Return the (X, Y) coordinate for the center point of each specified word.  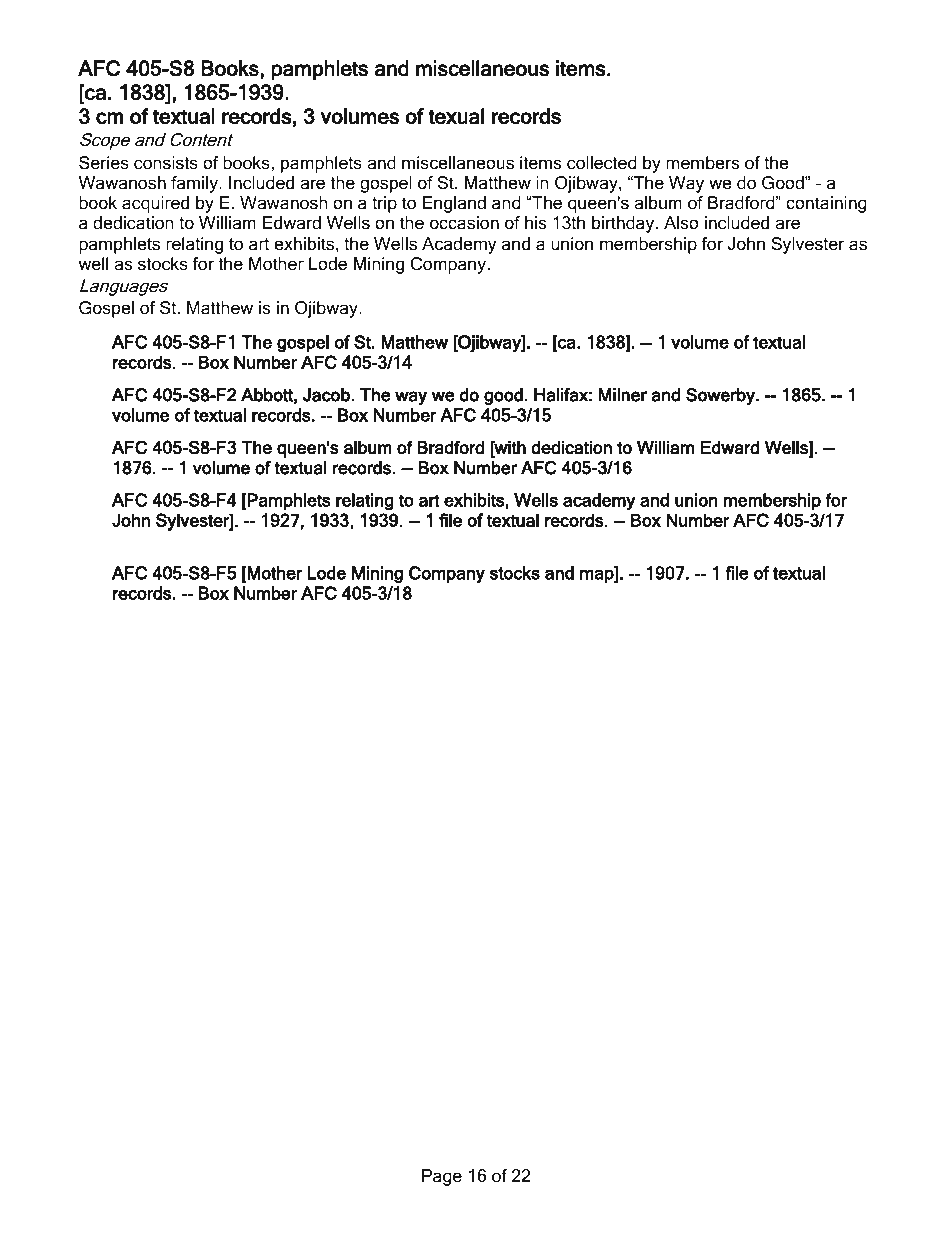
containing (826, 204)
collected (602, 163)
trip (384, 204)
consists (166, 163)
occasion (464, 223)
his (535, 222)
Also (681, 222)
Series (104, 163)
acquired (155, 204)
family (195, 184)
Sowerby (721, 396)
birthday (624, 224)
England (454, 204)
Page (442, 1177)
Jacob (327, 395)
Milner (623, 395)
